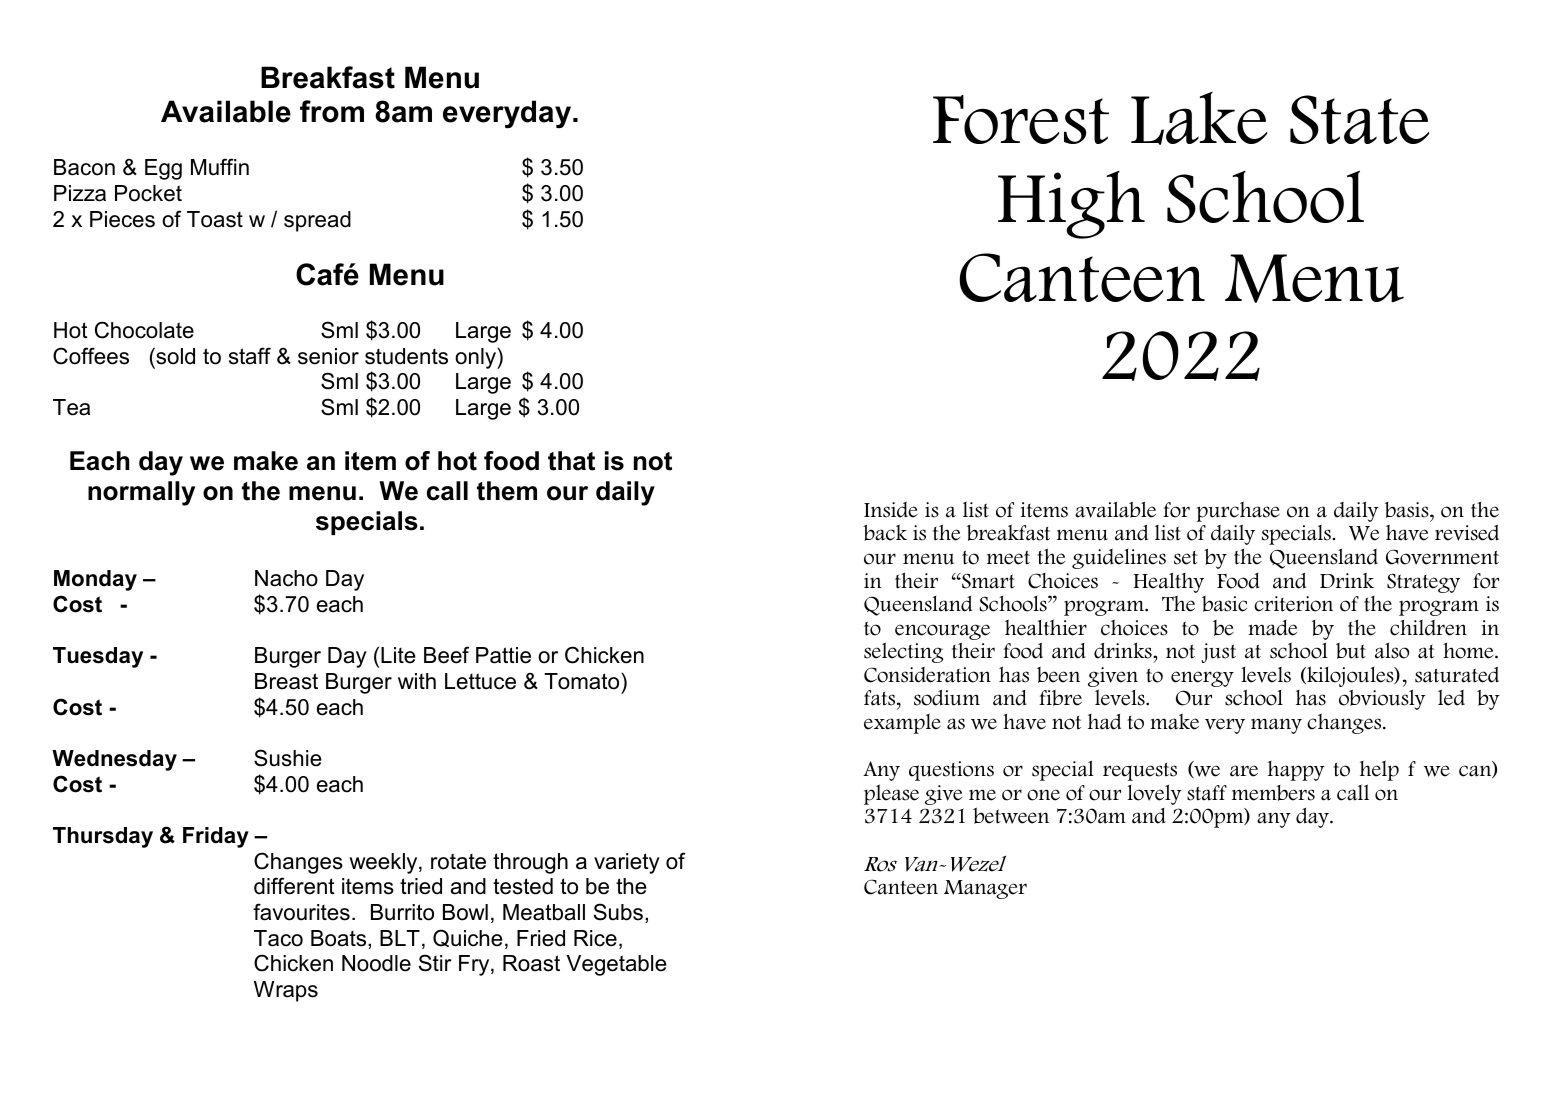 Image resolution: width=1567 pixels, height=1108 pixels. I want to click on High, so click(1071, 205).
